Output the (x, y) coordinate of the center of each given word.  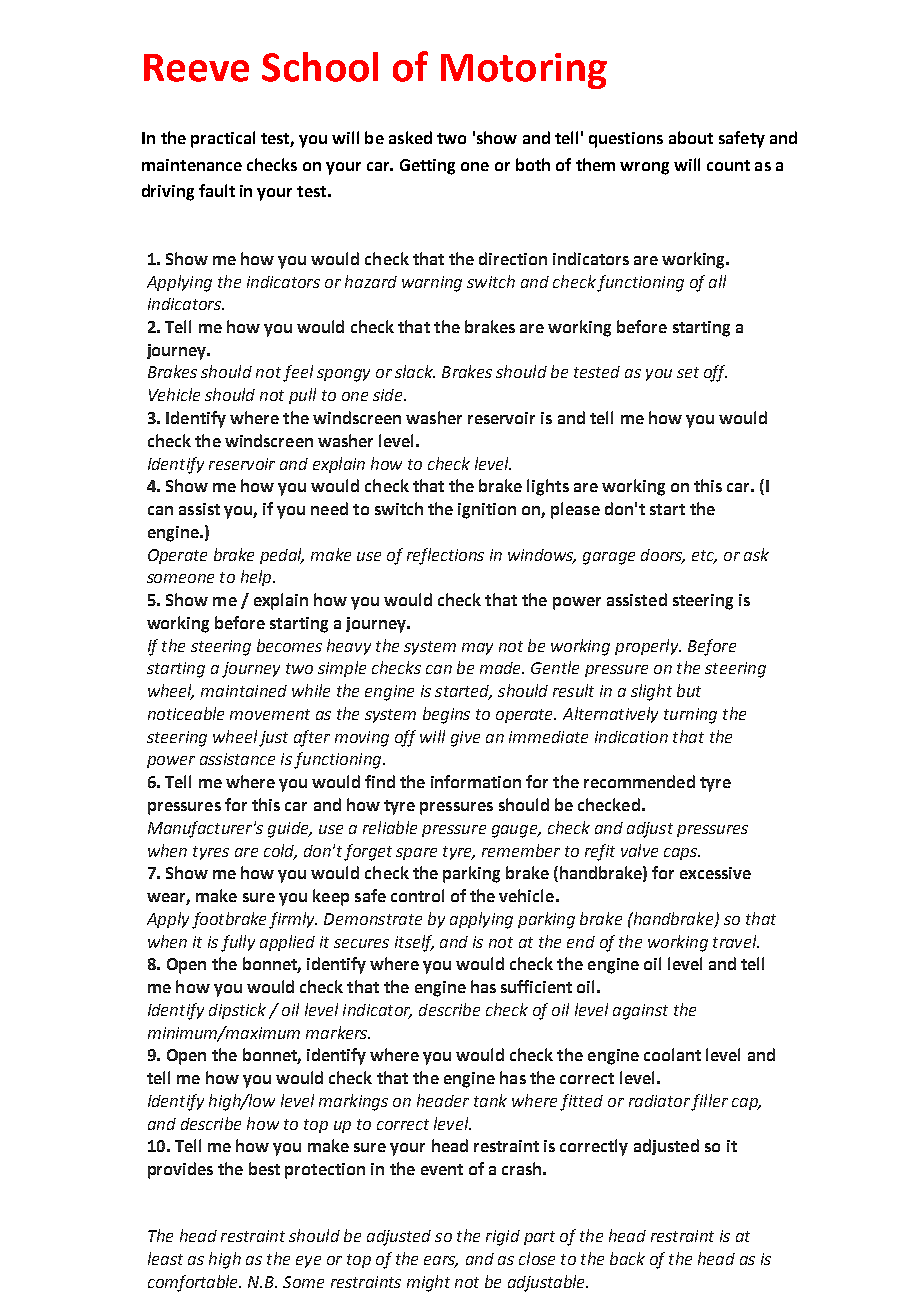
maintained (244, 691)
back (627, 1258)
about (691, 137)
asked (410, 137)
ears (441, 1262)
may (477, 649)
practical (223, 139)
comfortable (194, 1283)
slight (651, 692)
